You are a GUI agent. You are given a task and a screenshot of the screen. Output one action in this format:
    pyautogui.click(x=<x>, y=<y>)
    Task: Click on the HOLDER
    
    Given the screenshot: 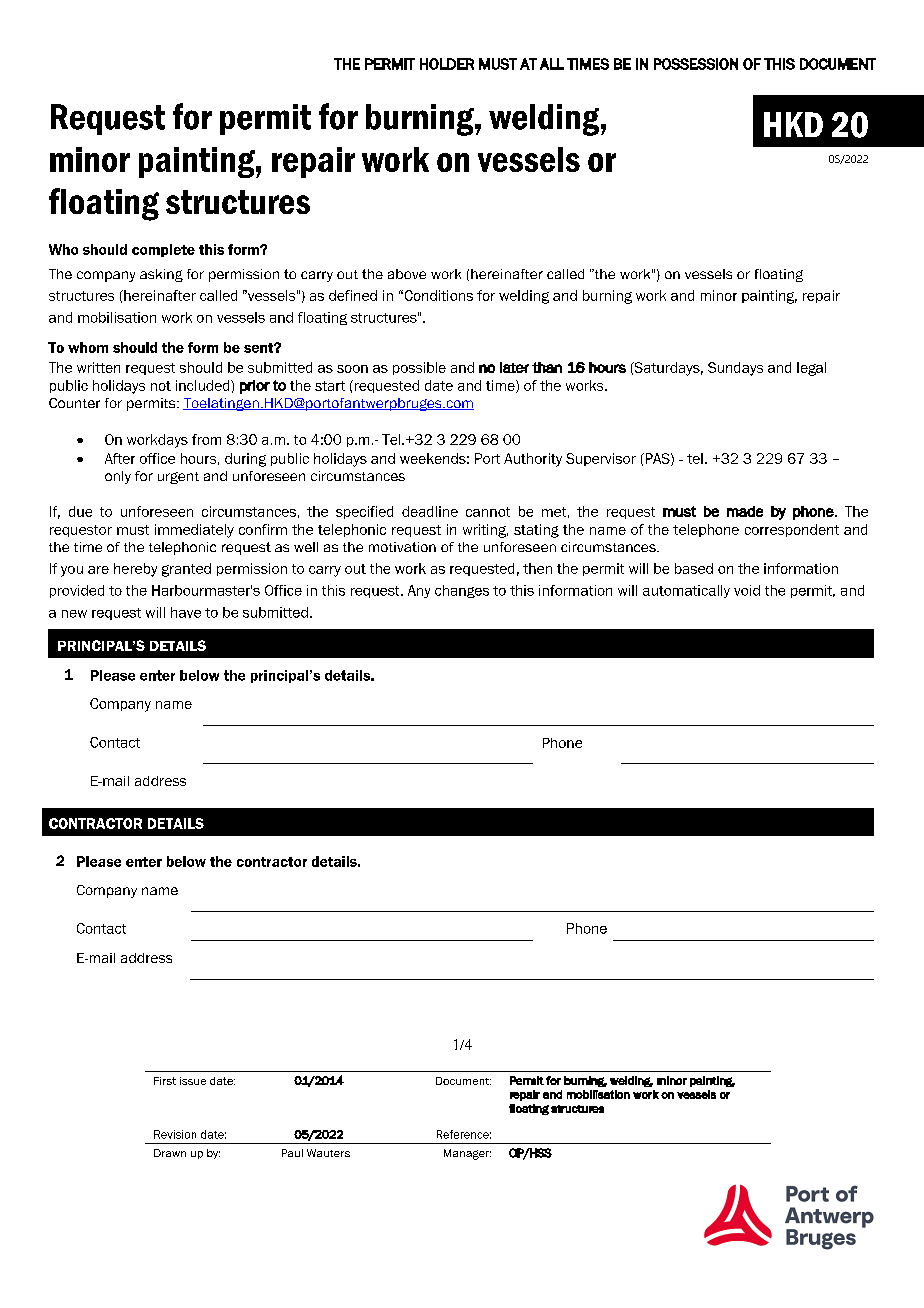 What is the action you would take?
    pyautogui.click(x=447, y=64)
